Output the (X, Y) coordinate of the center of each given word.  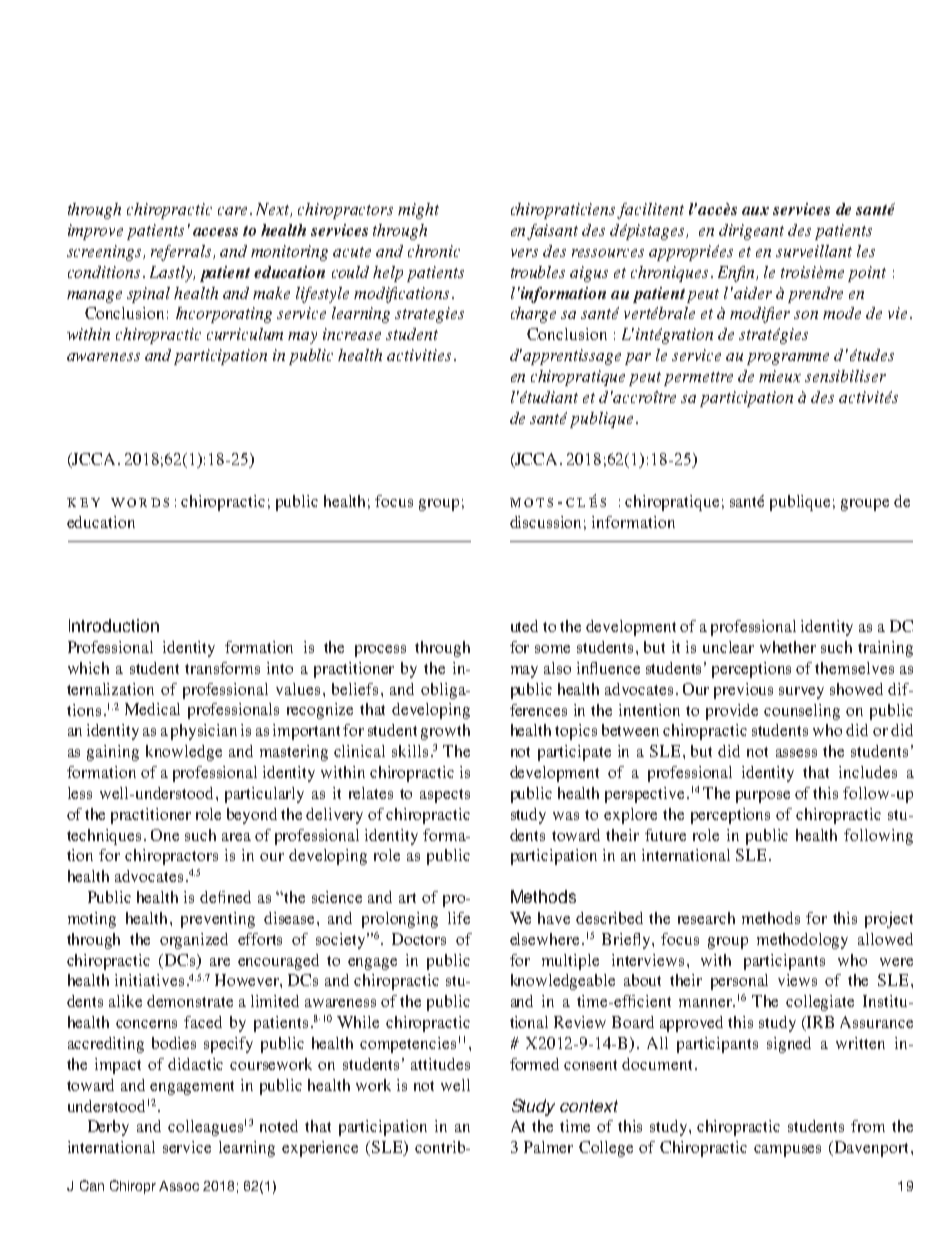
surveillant (814, 251)
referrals (182, 253)
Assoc (179, 1186)
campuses (787, 1151)
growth (445, 732)
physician (204, 732)
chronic (434, 251)
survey (801, 693)
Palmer (548, 1147)
